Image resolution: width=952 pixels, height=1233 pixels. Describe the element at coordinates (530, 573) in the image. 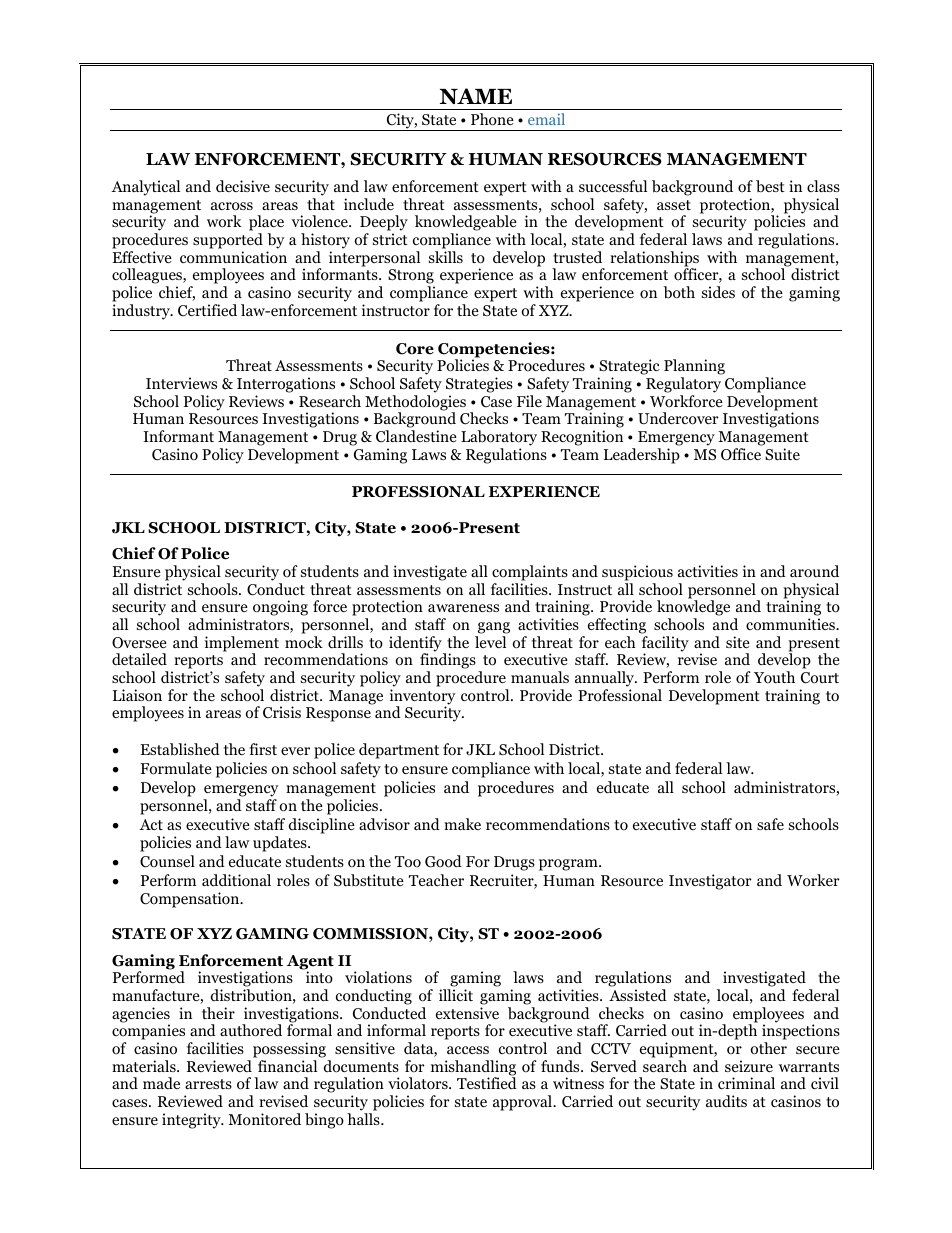

I see `complaints` at that location.
